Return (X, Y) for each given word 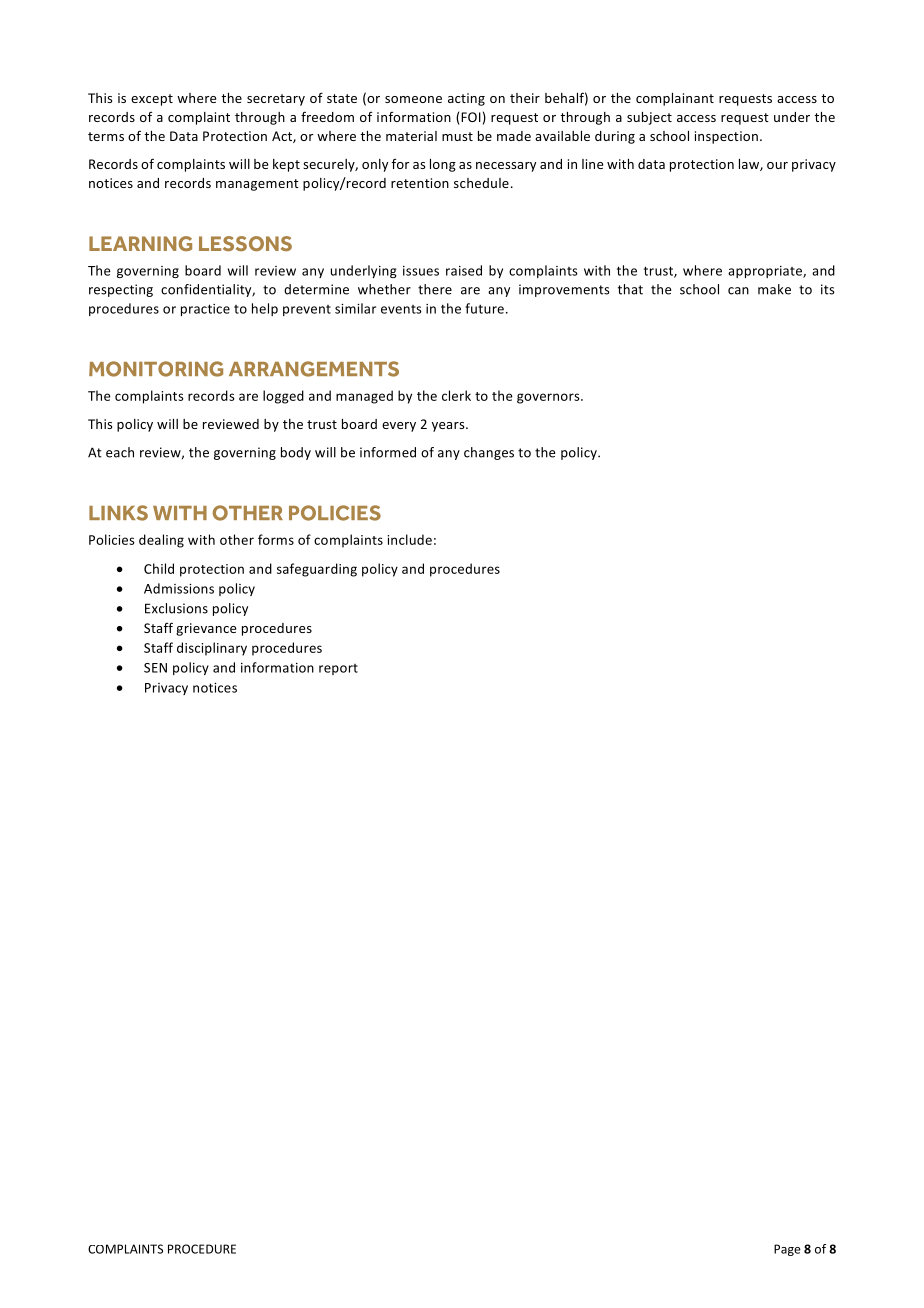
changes (489, 453)
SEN (155, 668)
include (409, 539)
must (457, 136)
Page (787, 1250)
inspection (726, 137)
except (152, 100)
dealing (161, 541)
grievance (206, 629)
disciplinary (212, 649)
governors (549, 398)
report (338, 669)
